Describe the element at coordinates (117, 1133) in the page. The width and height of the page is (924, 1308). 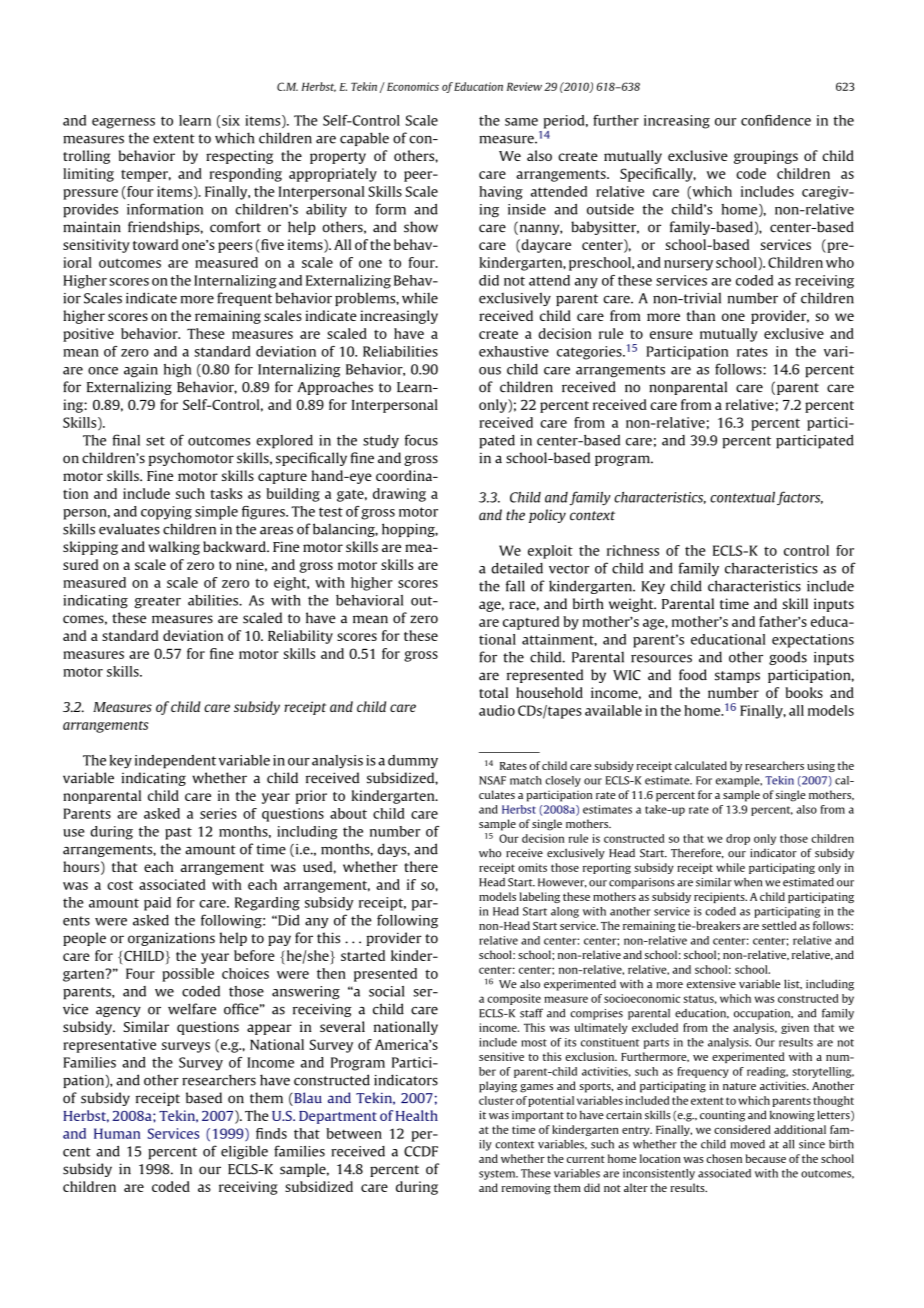
I see `Human` at that location.
